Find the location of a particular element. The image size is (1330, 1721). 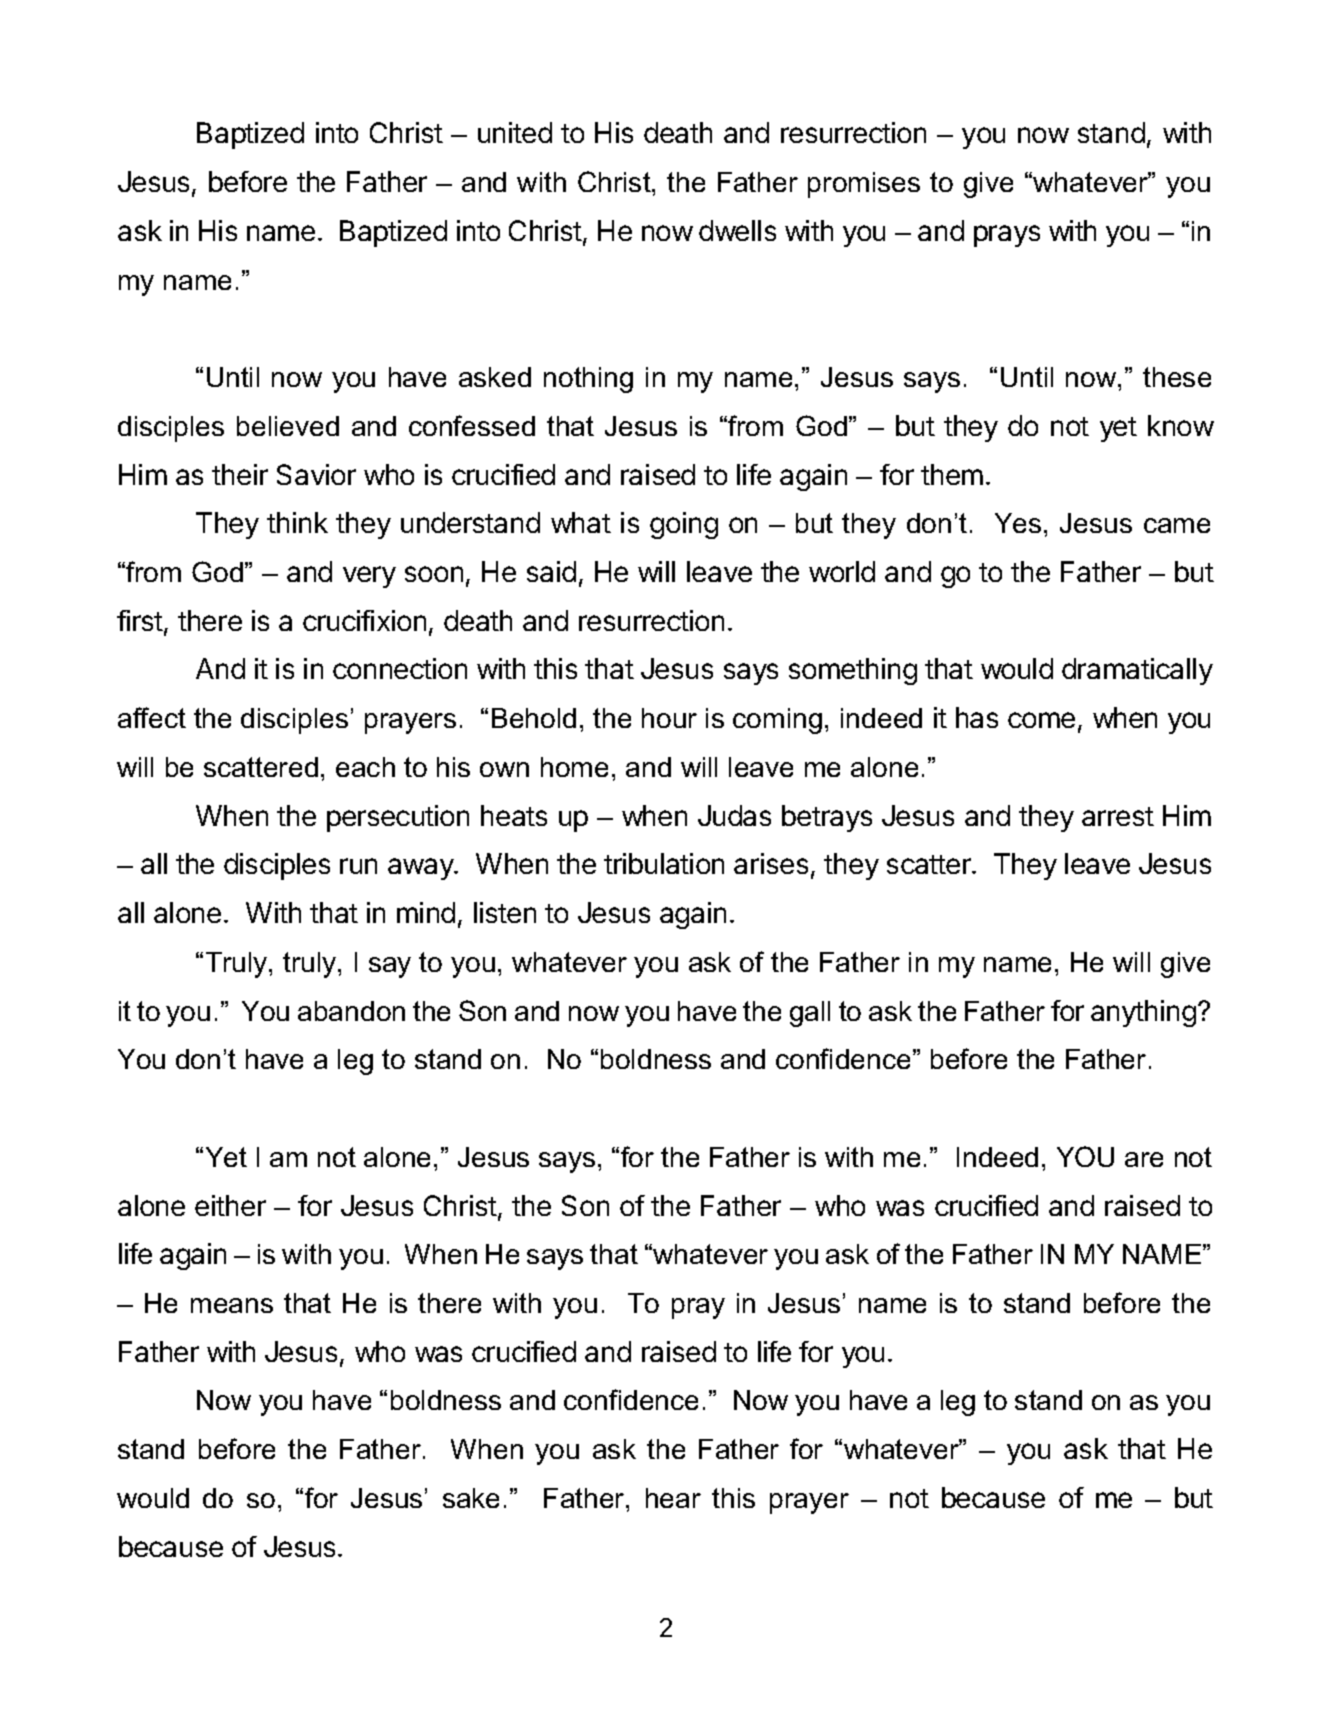

going is located at coordinates (684, 525).
